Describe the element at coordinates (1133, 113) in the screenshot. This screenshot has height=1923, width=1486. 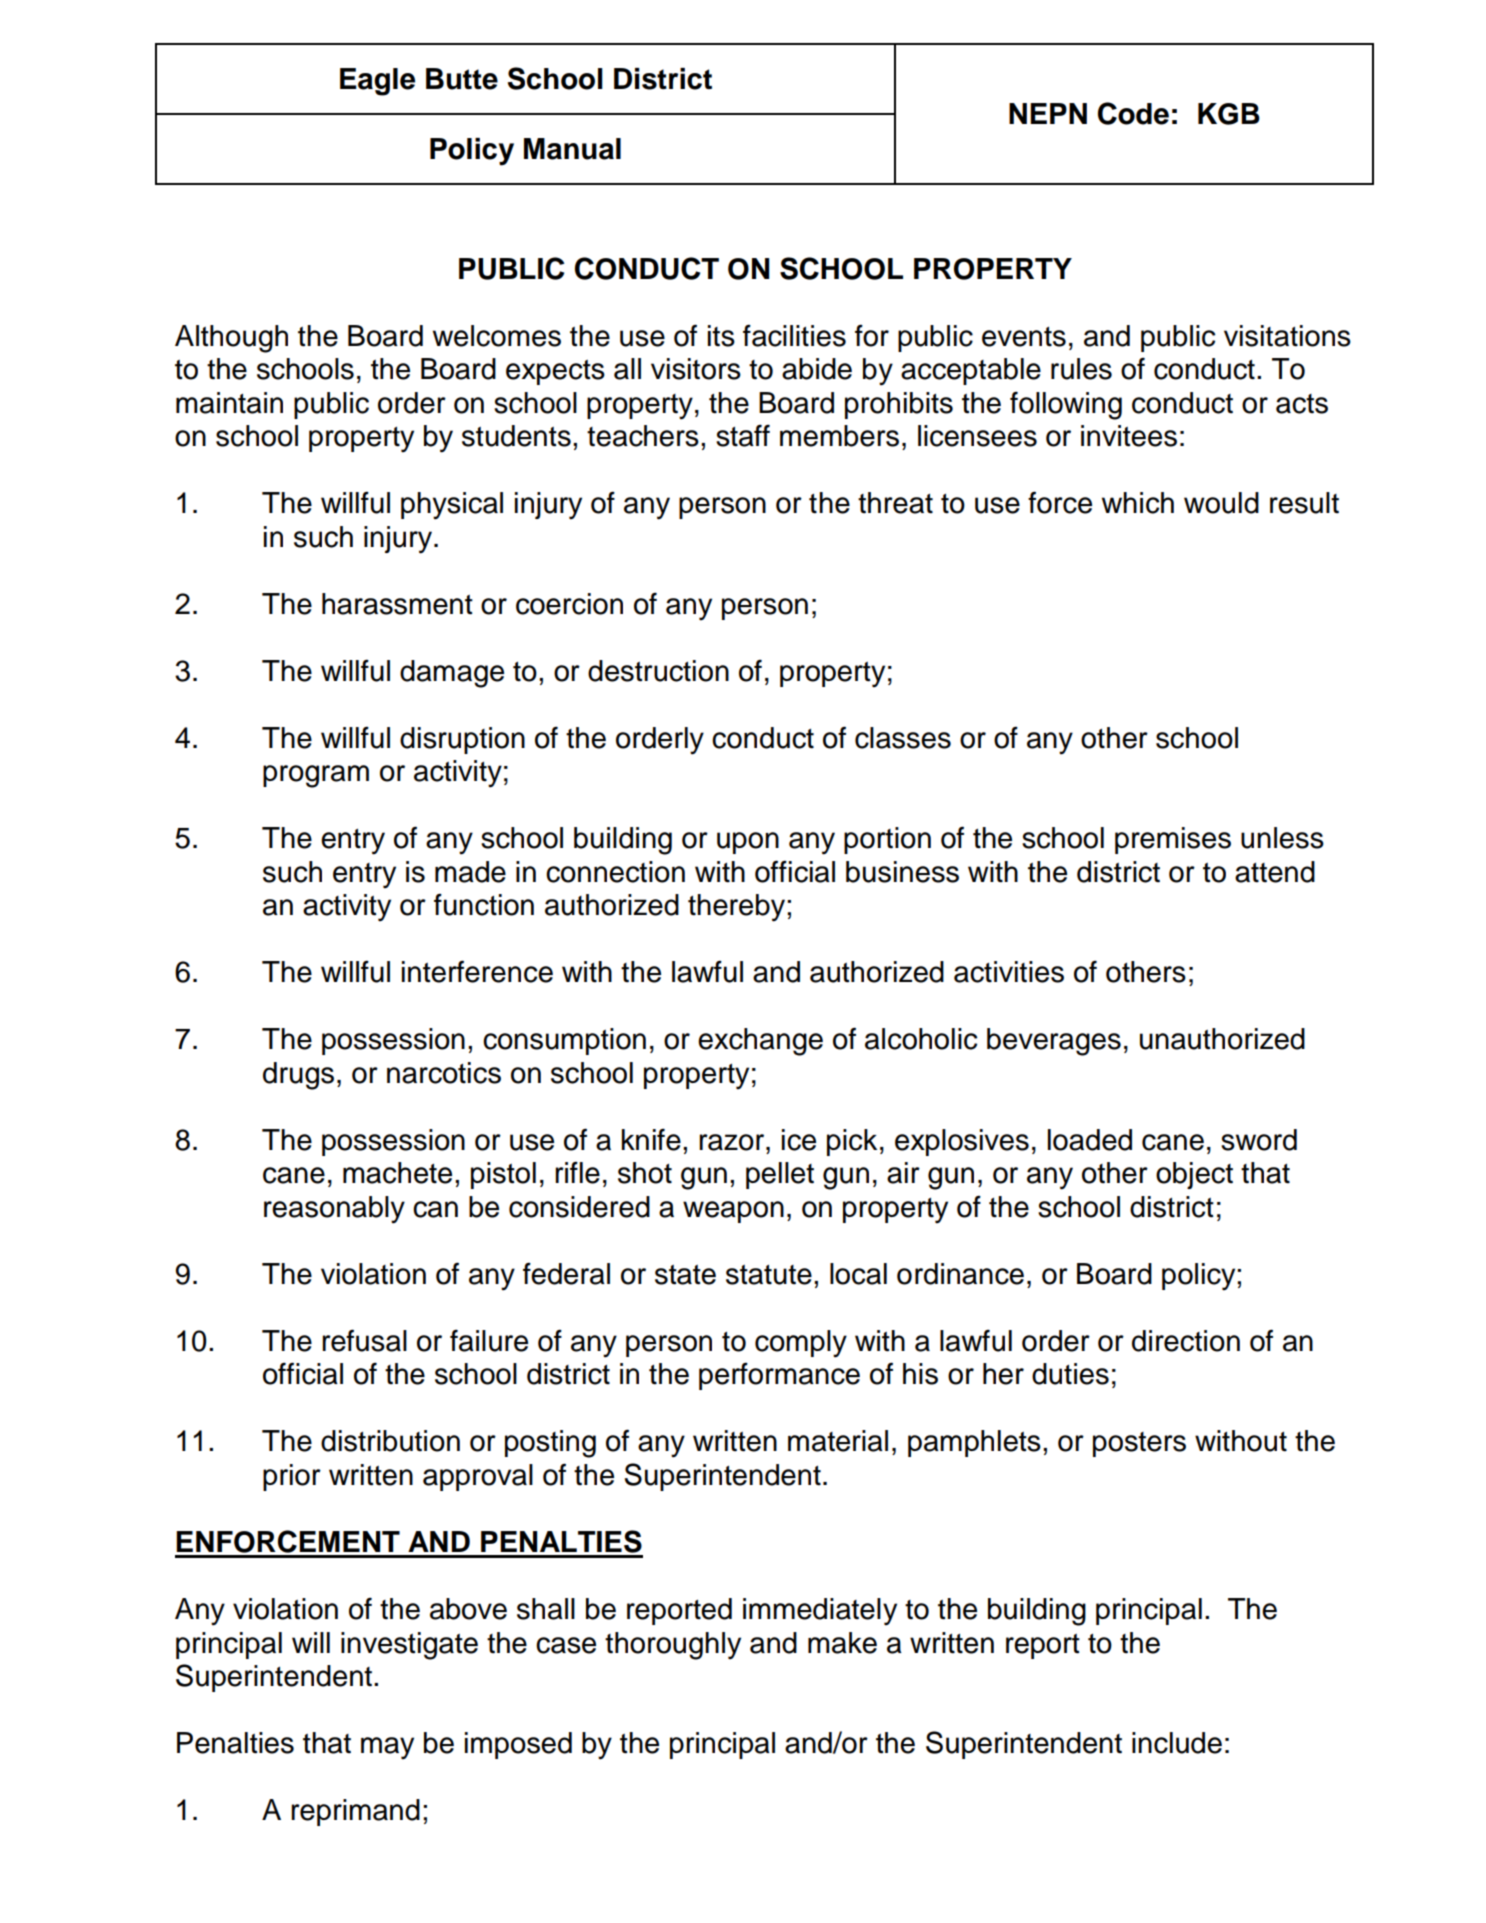
I see `Code` at that location.
